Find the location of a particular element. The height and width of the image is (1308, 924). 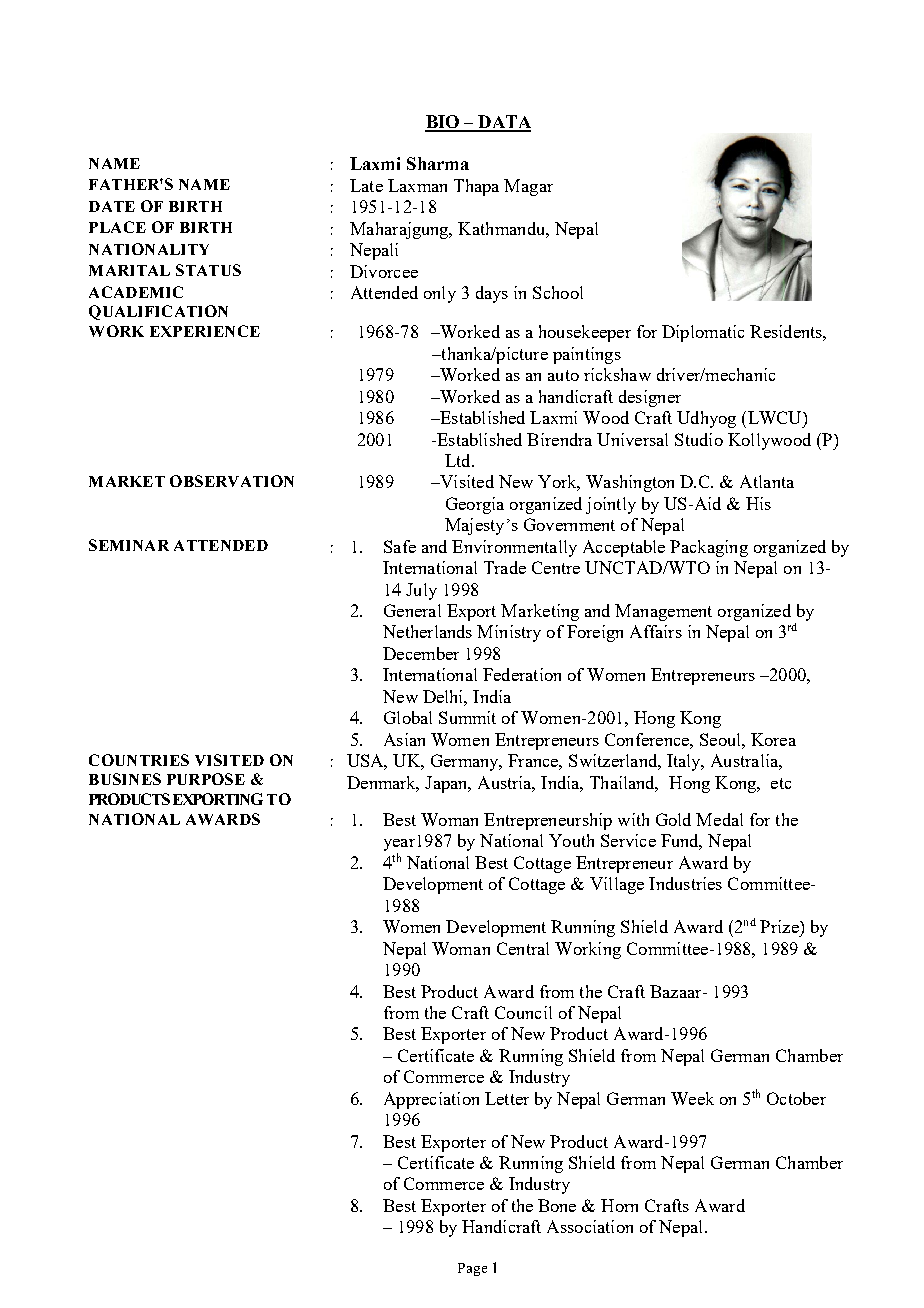

Studio is located at coordinates (699, 439).
